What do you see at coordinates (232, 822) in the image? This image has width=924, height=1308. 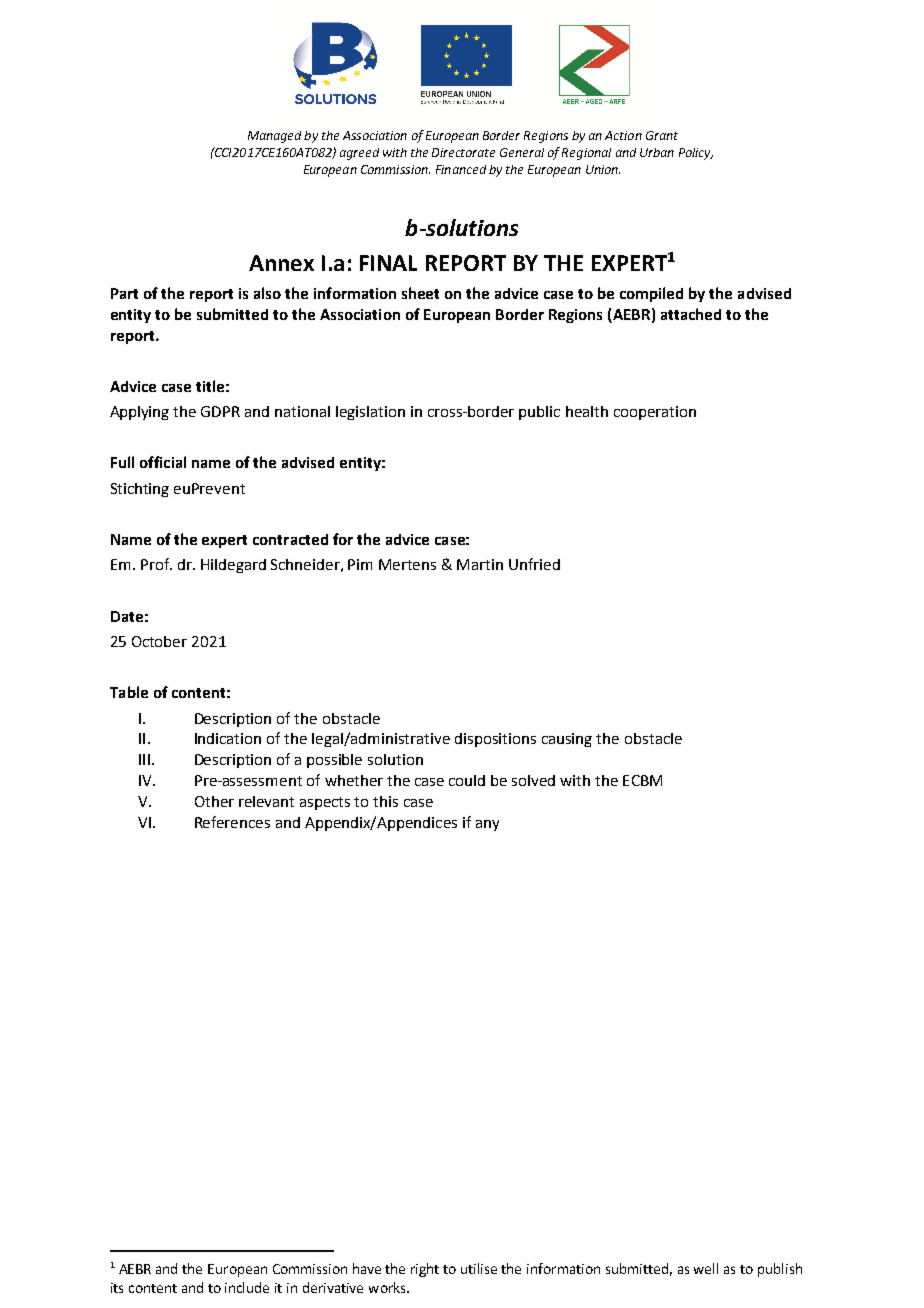 I see `References` at bounding box center [232, 822].
